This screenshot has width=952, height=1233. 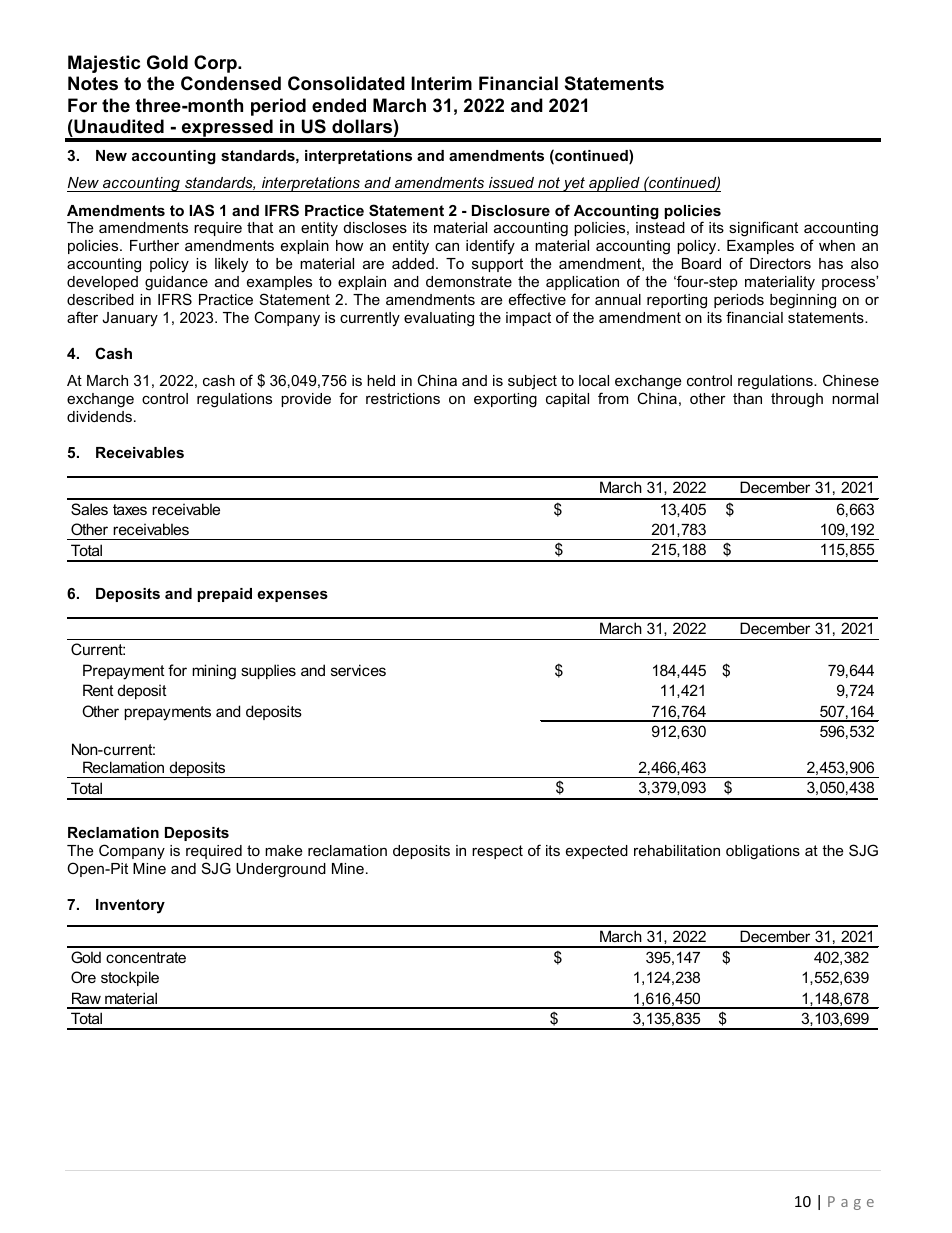 What do you see at coordinates (146, 957) in the screenshot?
I see `concentrate` at bounding box center [146, 957].
